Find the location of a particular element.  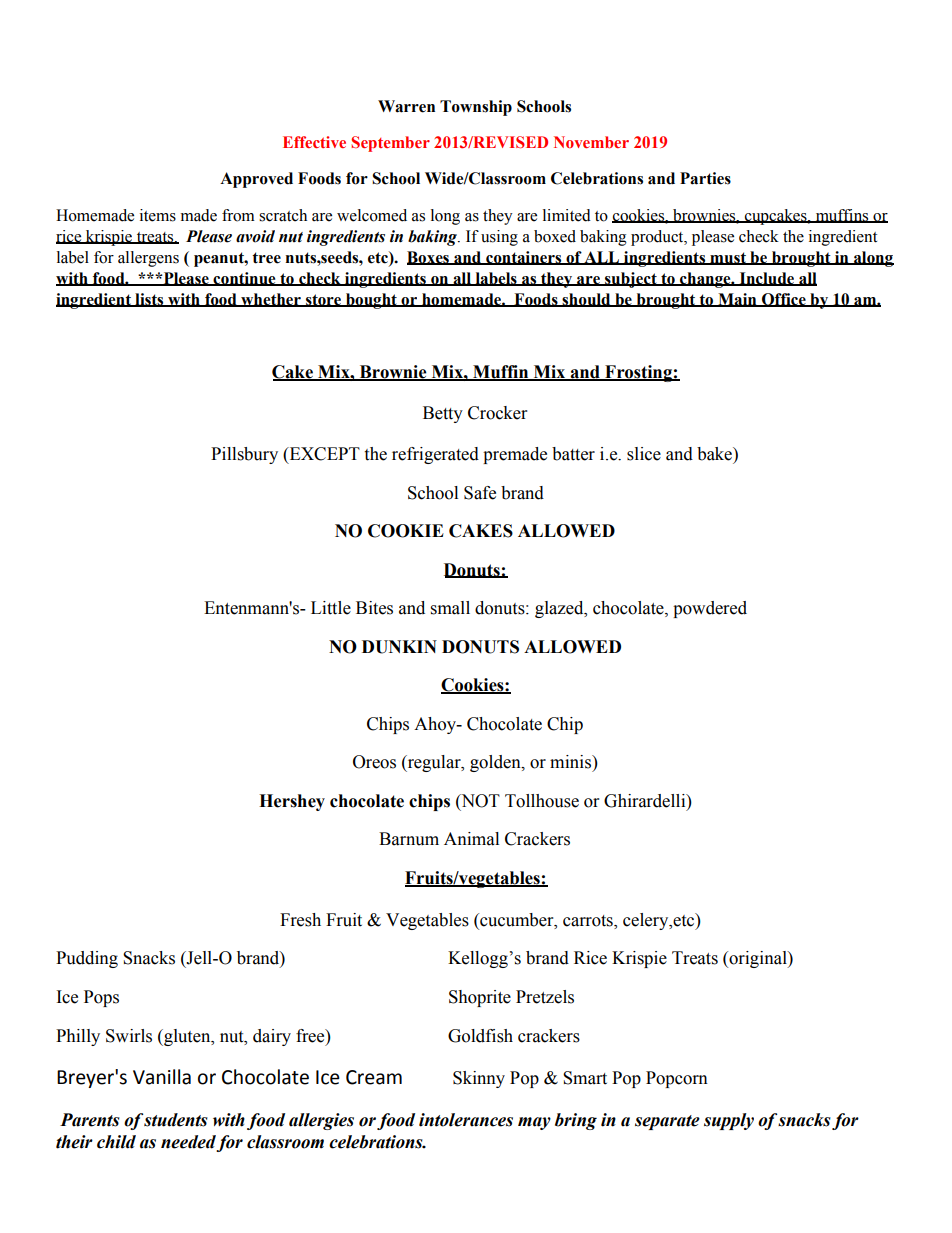

items is located at coordinates (158, 215).
